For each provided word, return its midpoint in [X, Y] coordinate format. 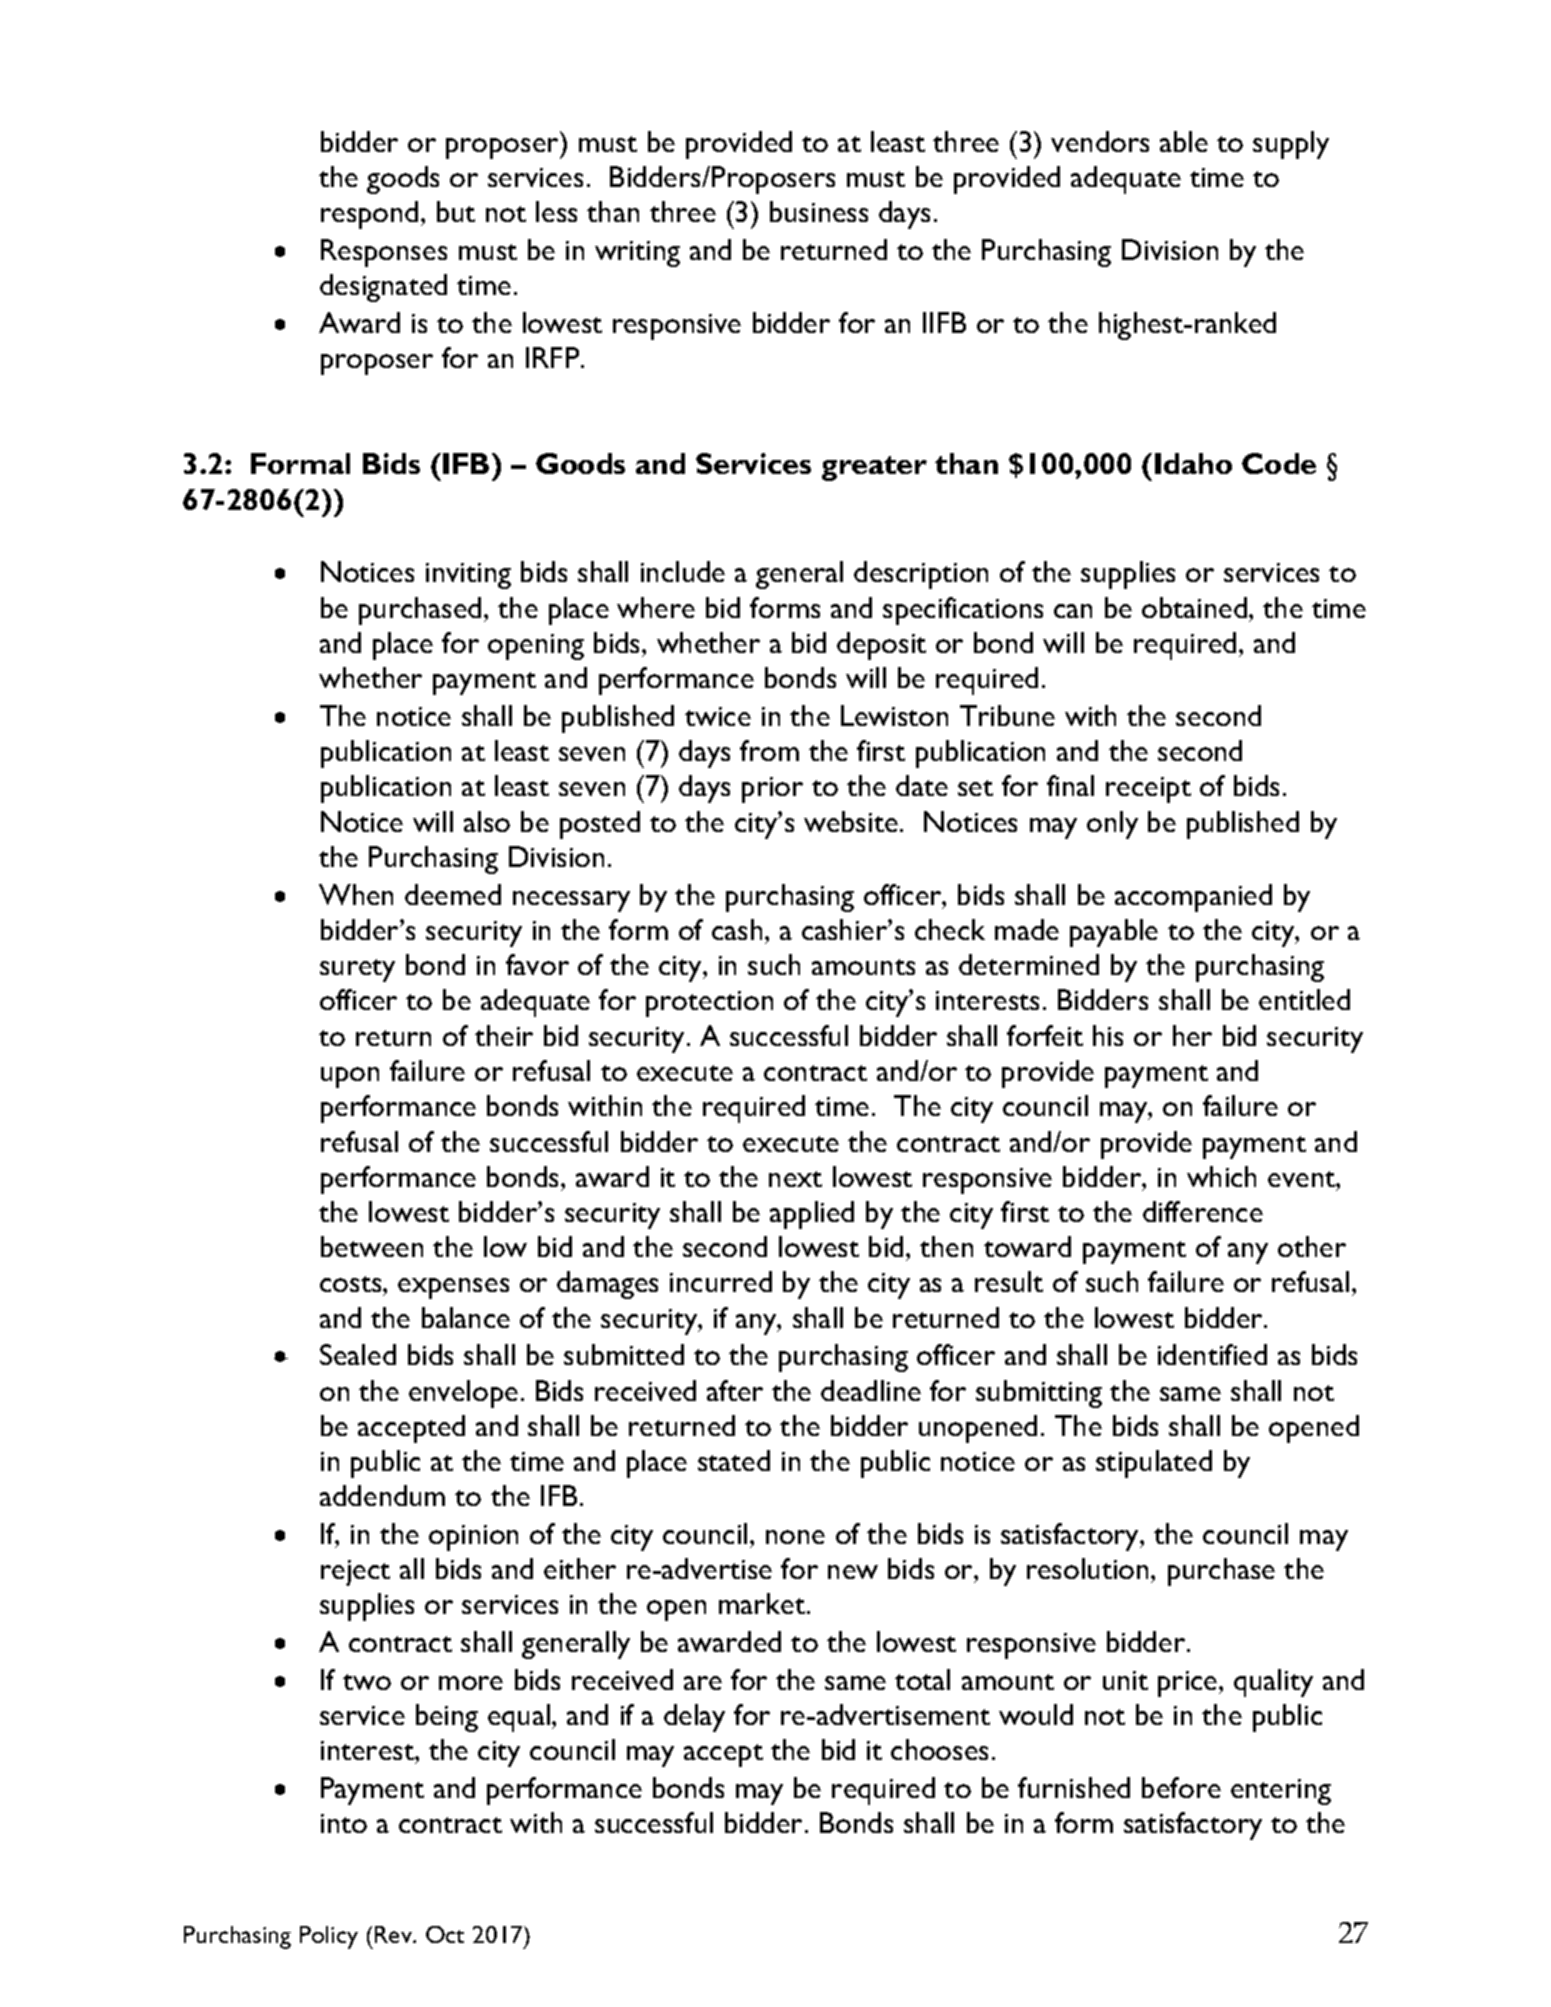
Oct [445, 1934]
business [819, 211]
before [1181, 1787]
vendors [1100, 141]
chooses [939, 1749]
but [456, 211]
